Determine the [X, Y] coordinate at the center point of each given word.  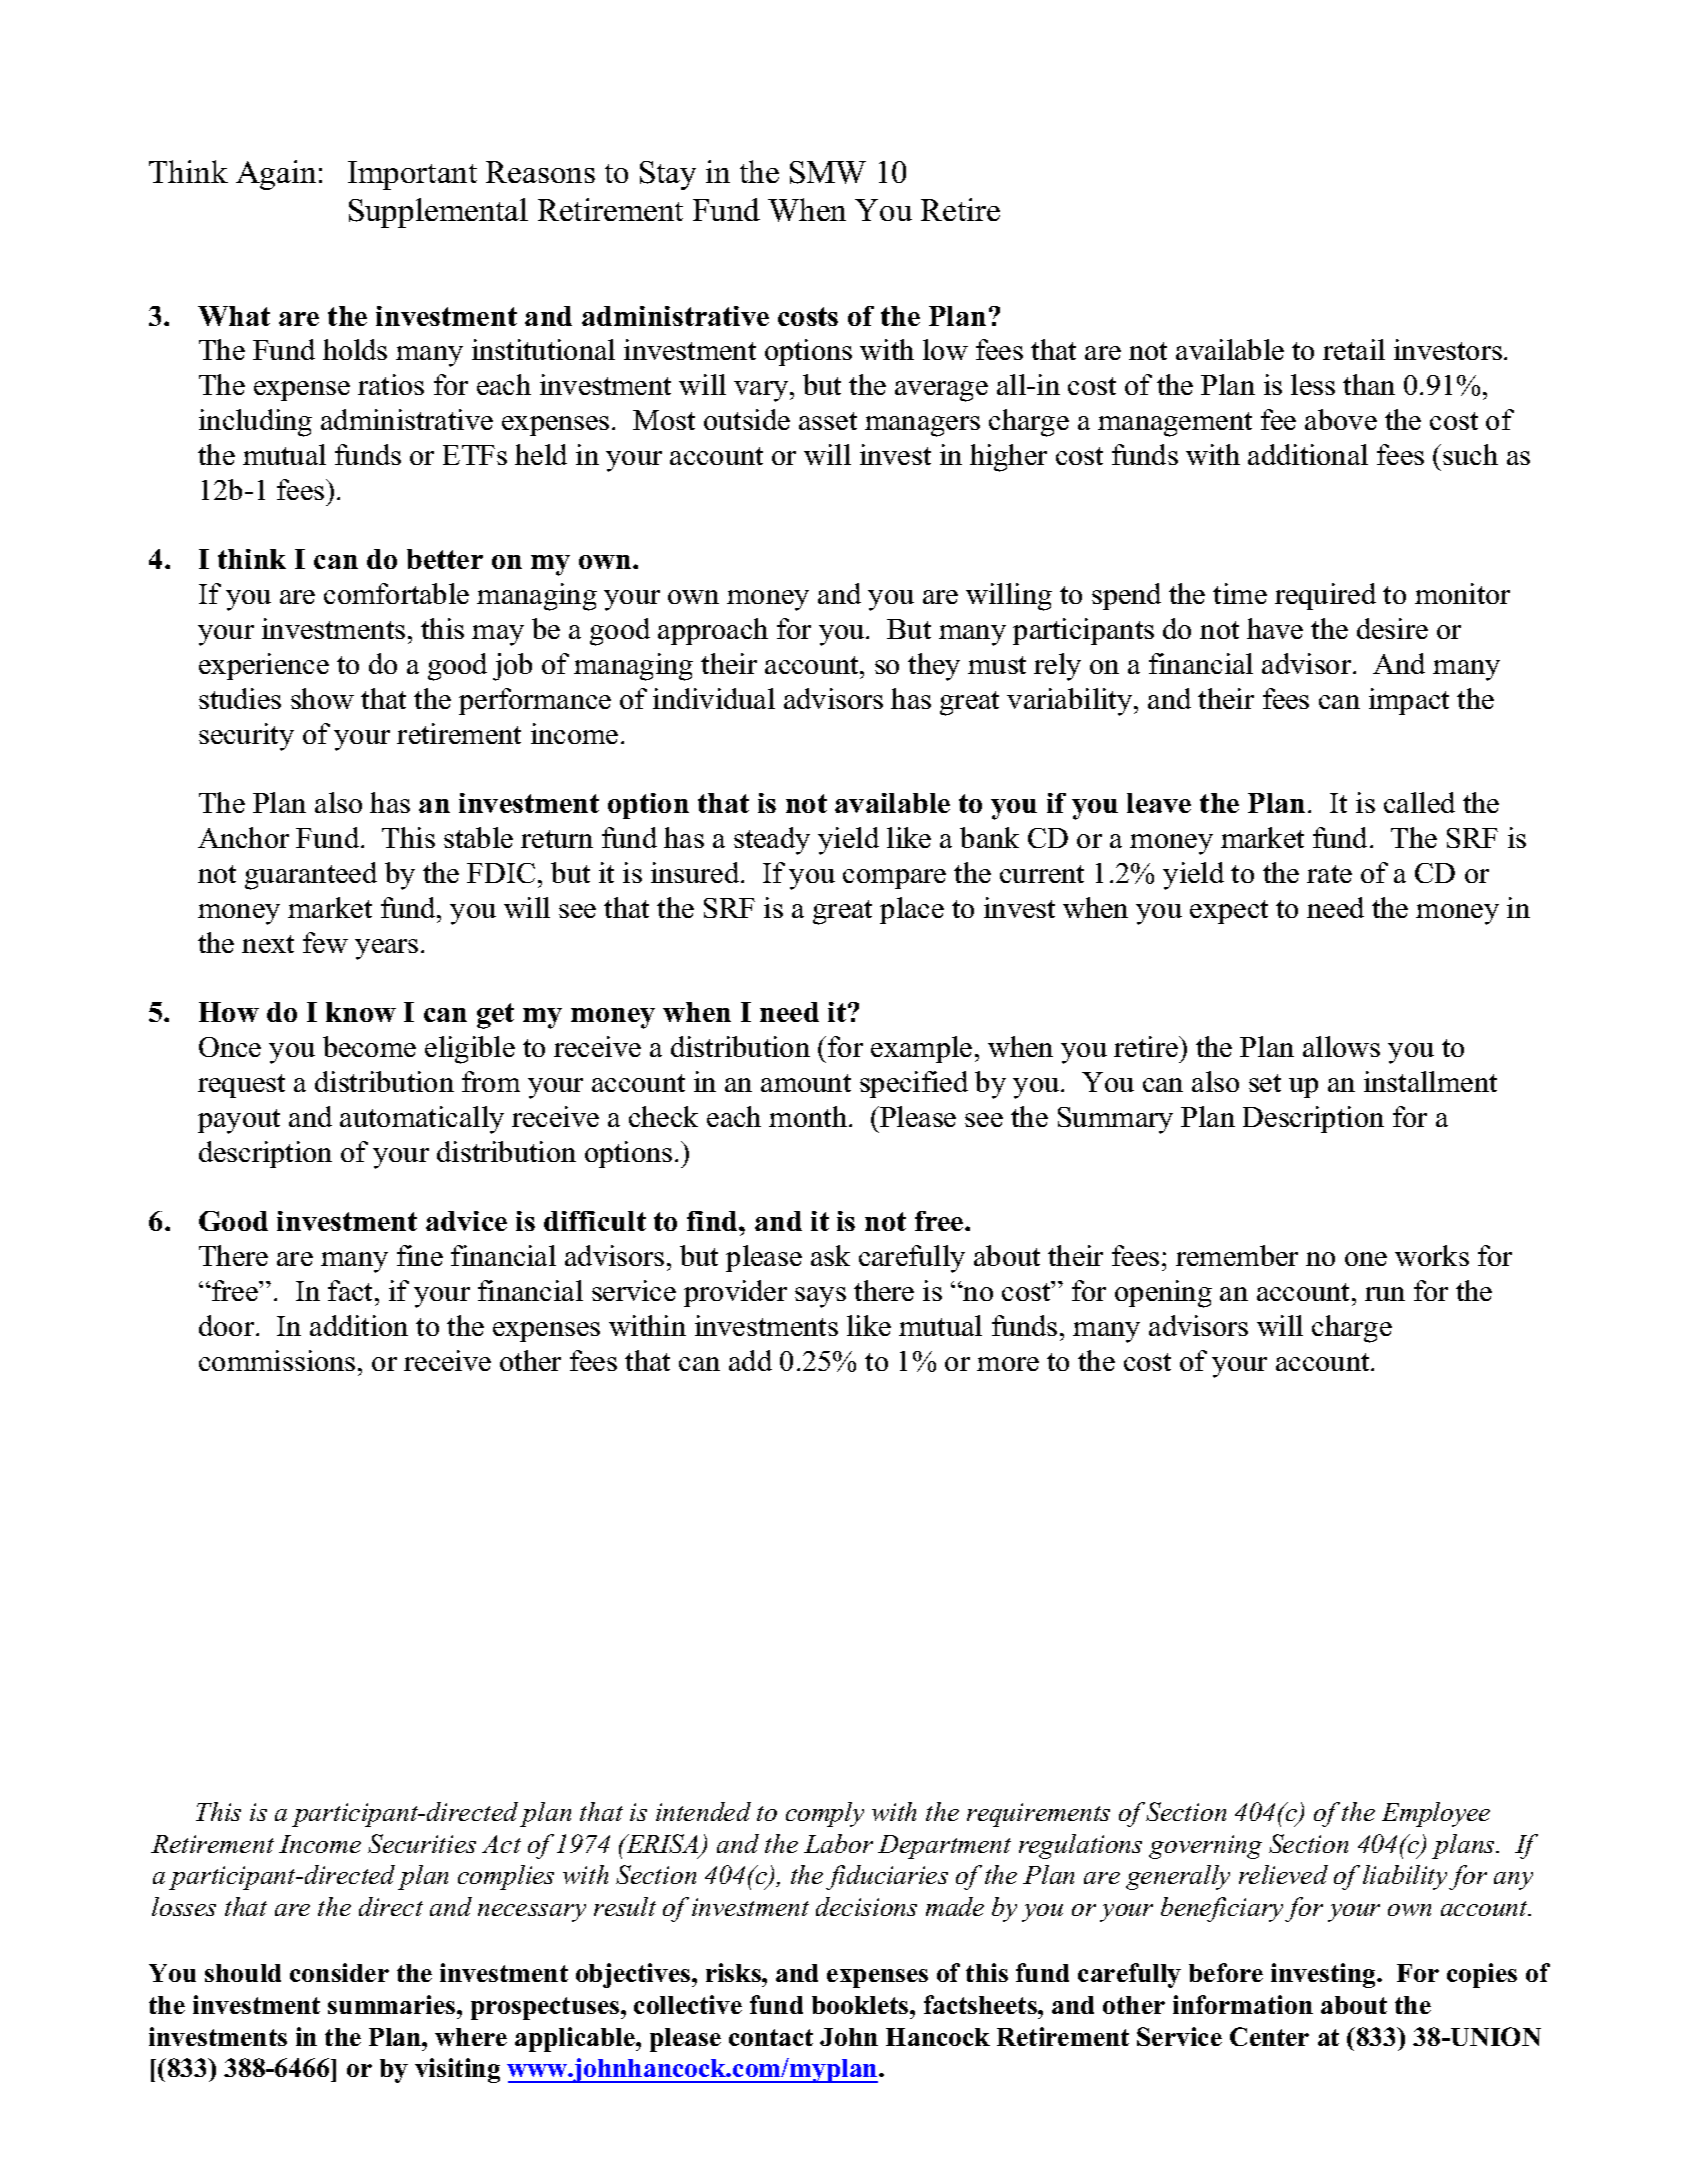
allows [1341, 1046]
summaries [393, 2004]
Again [276, 175]
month [808, 1116]
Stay [668, 175]
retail [1354, 349]
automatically [422, 1120]
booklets [861, 2005]
